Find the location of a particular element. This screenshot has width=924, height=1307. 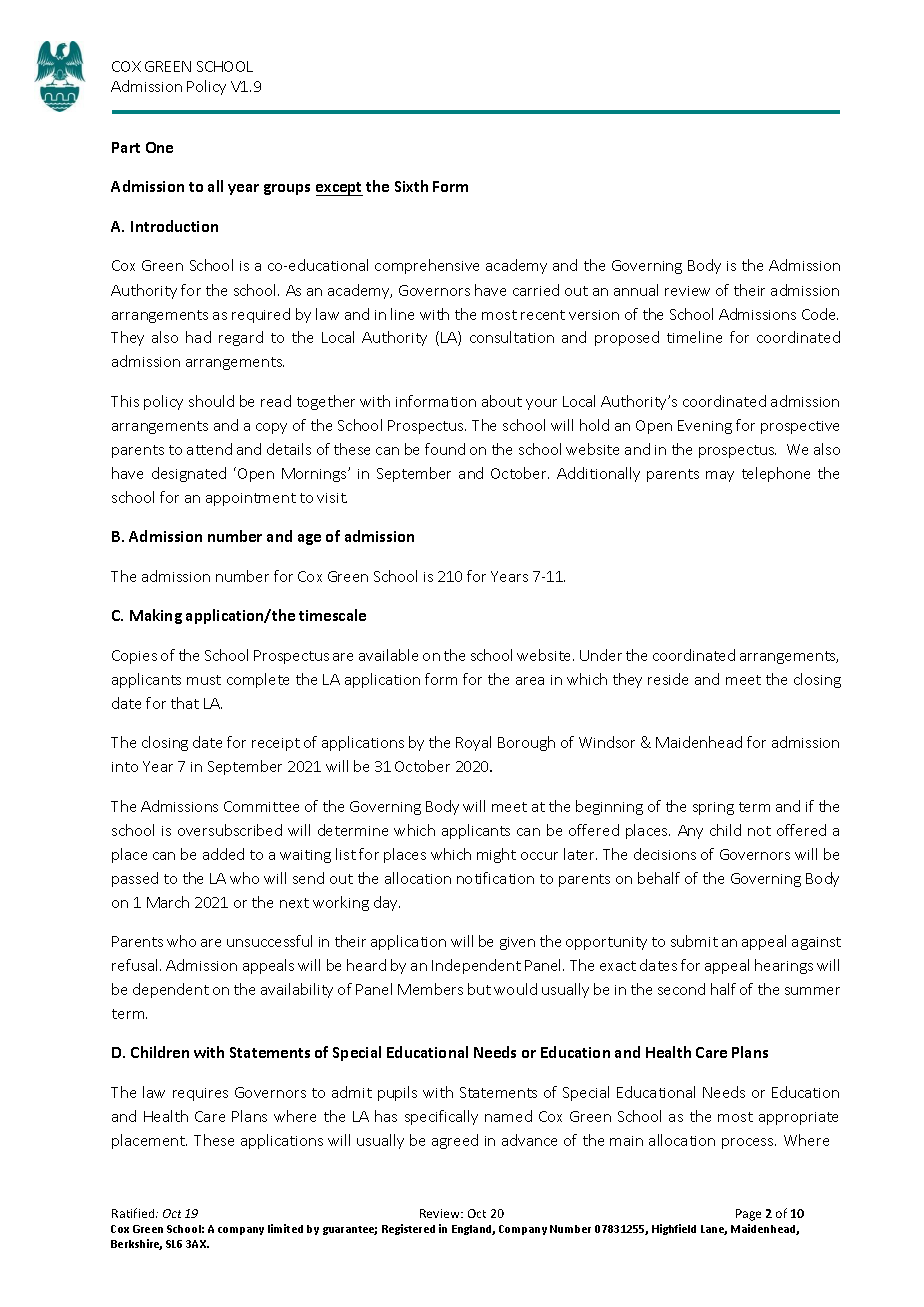

notification is located at coordinates (495, 878).
